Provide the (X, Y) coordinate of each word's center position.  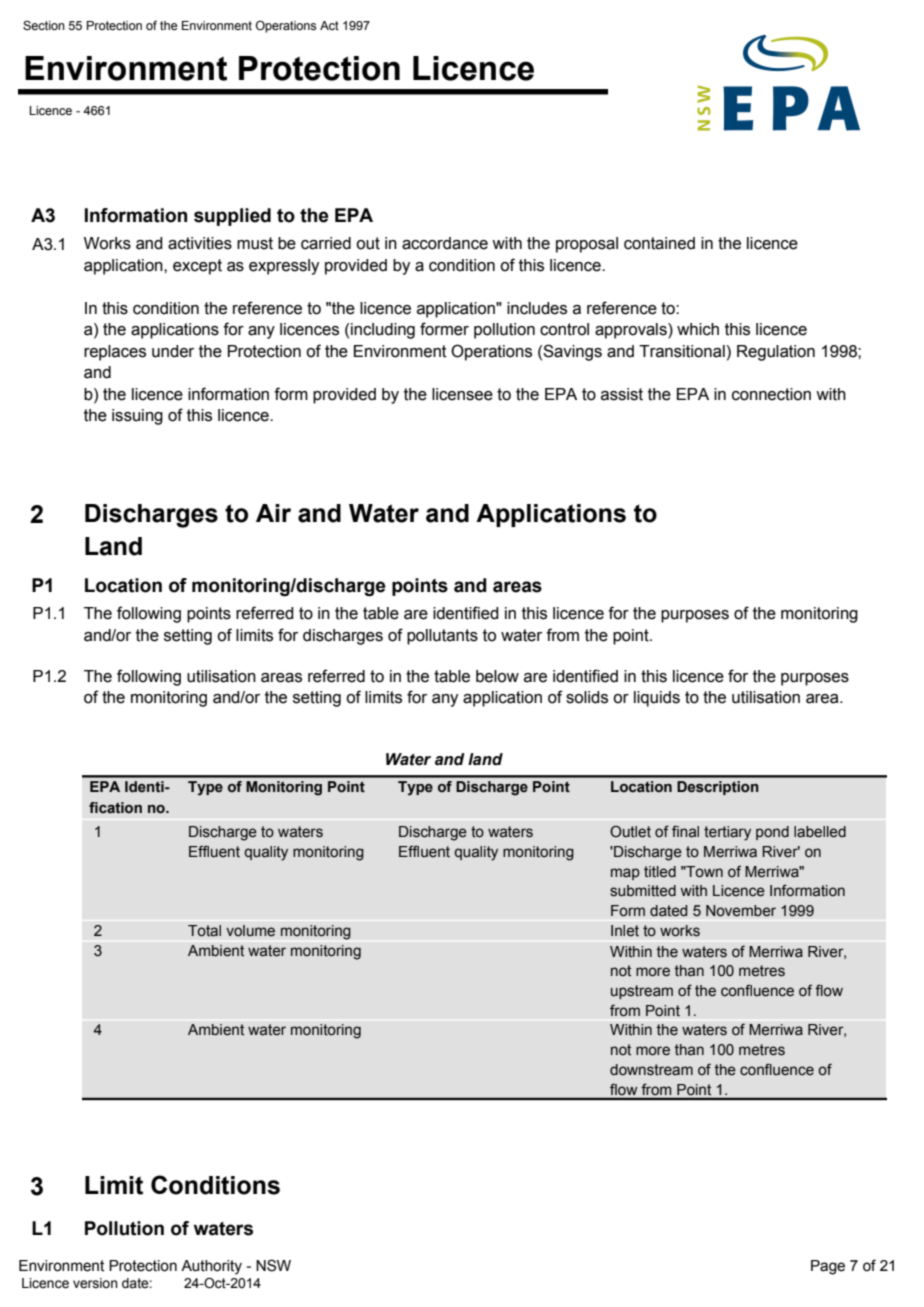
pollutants (442, 637)
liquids (657, 699)
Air (273, 513)
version (95, 1283)
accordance (445, 243)
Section (44, 25)
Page (828, 1267)
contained (659, 243)
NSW (273, 1265)
